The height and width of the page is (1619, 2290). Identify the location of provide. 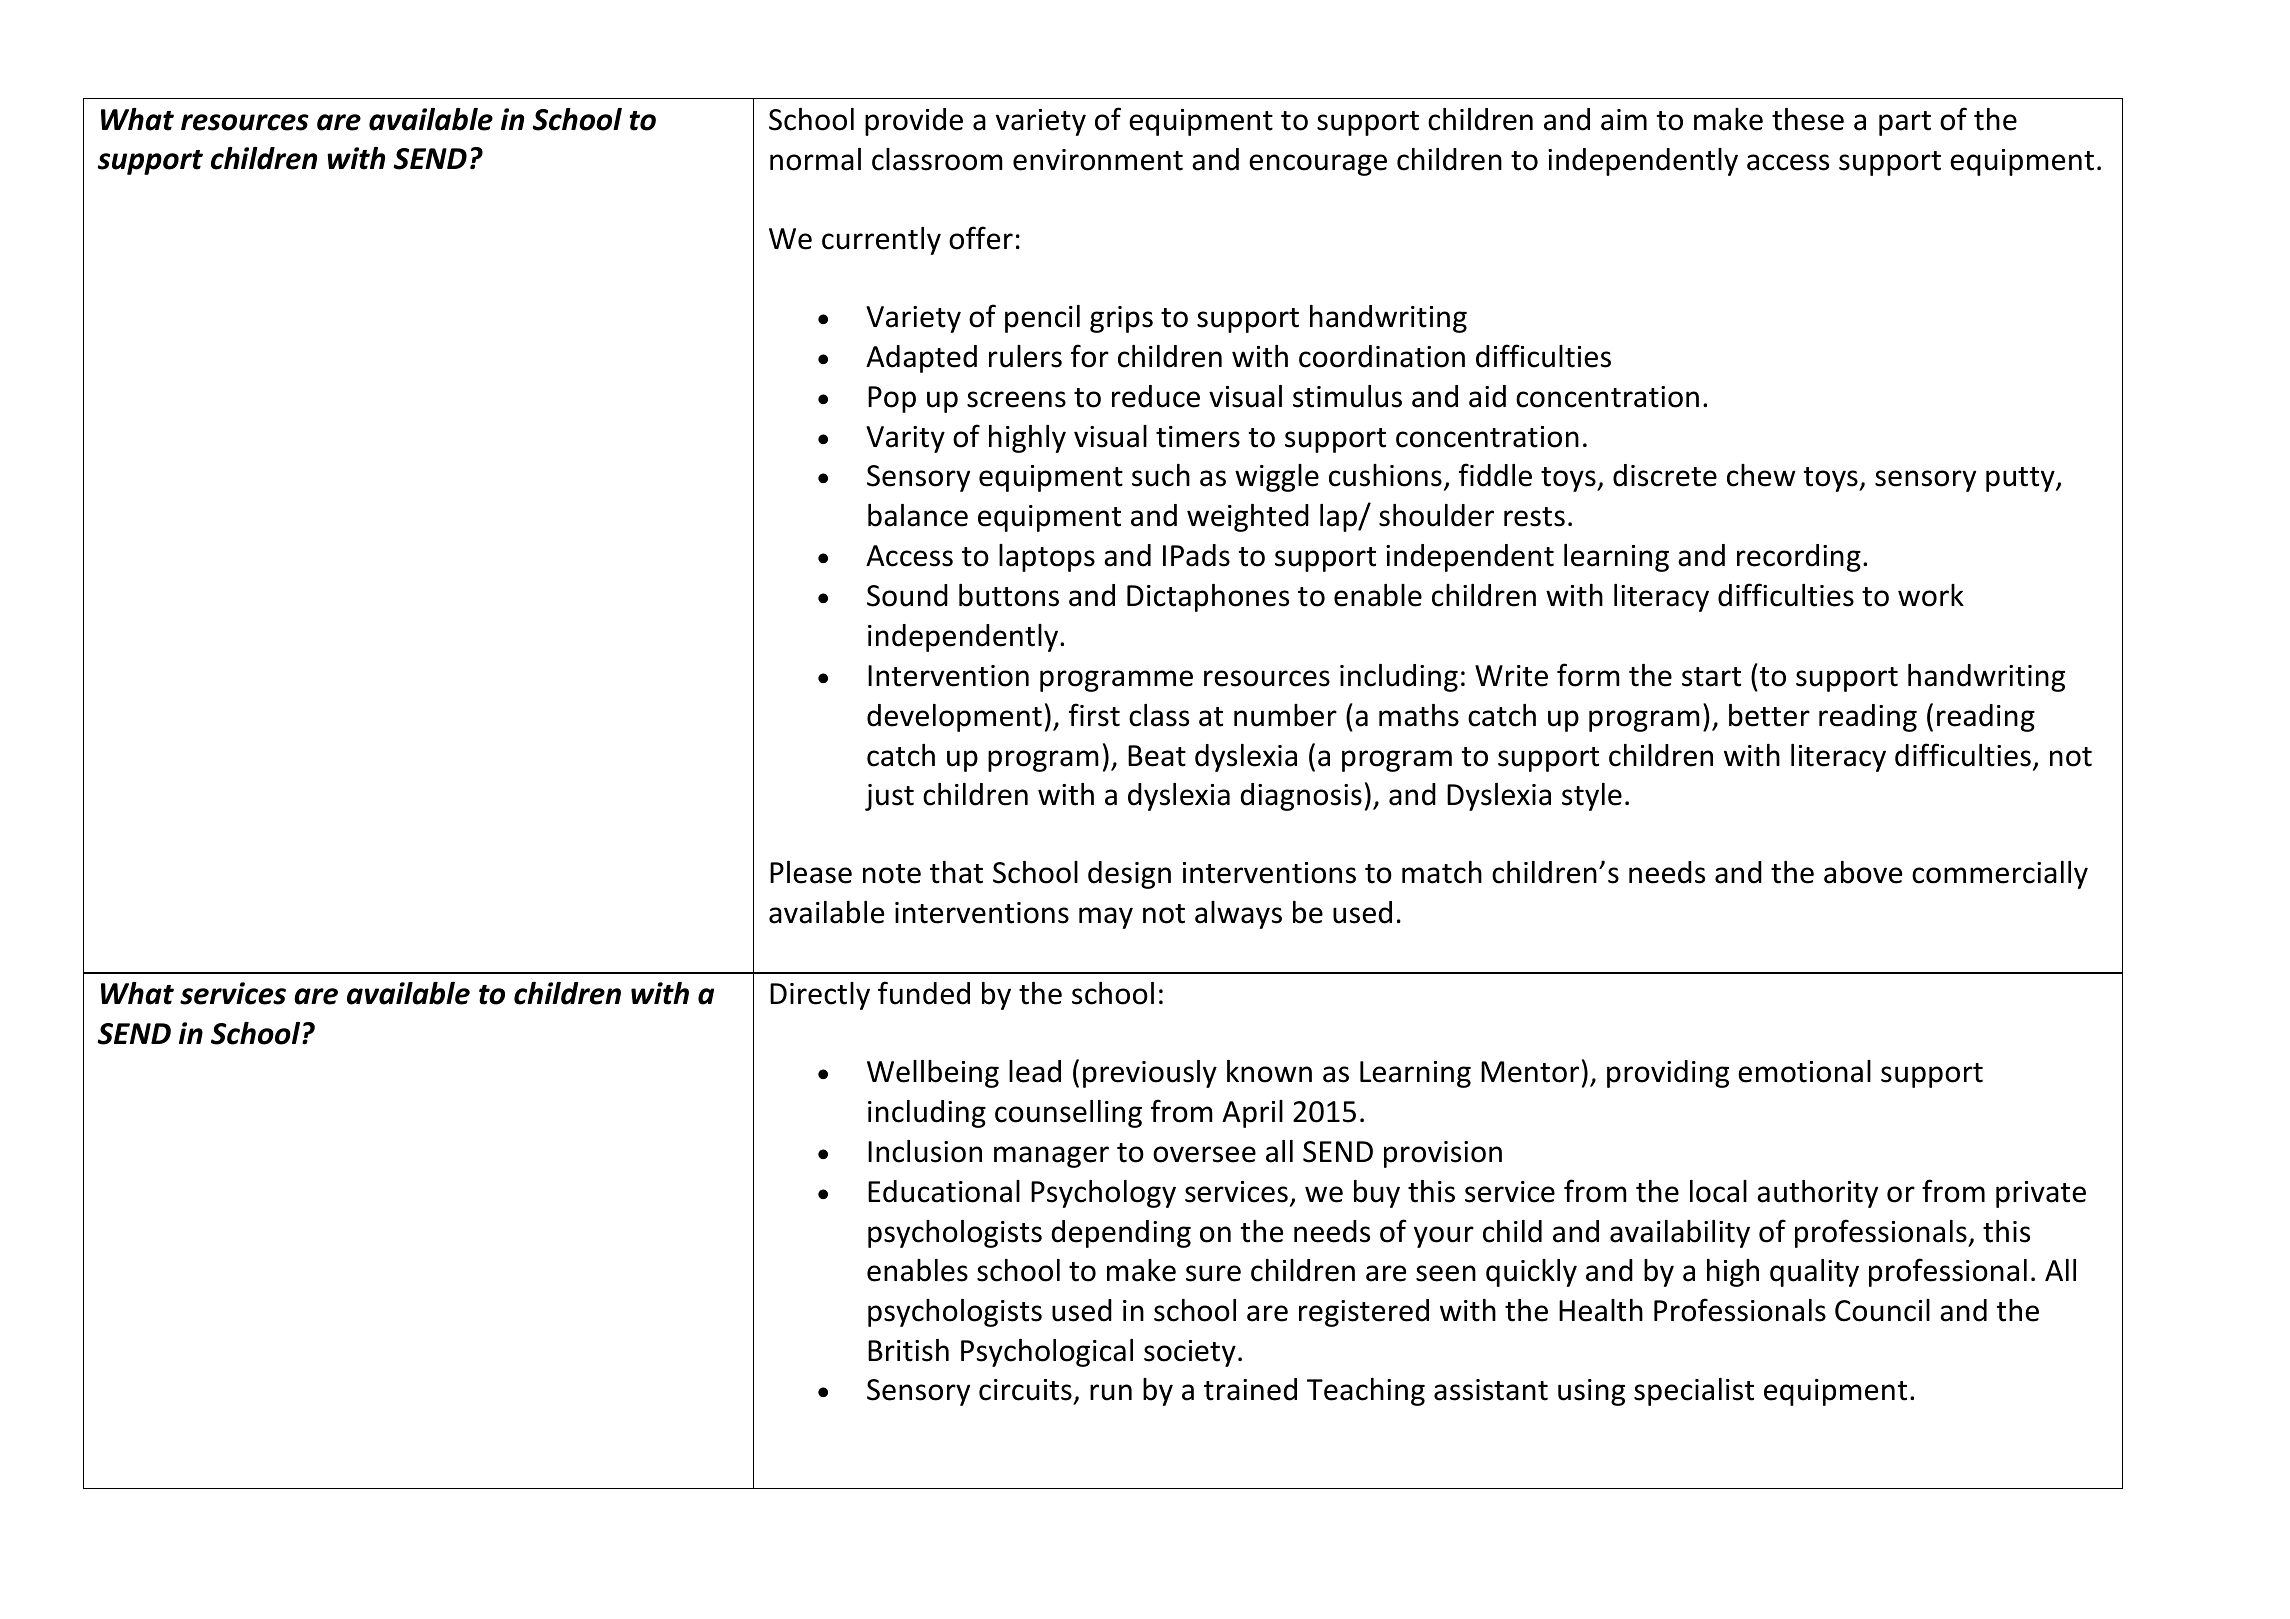
(914, 122).
